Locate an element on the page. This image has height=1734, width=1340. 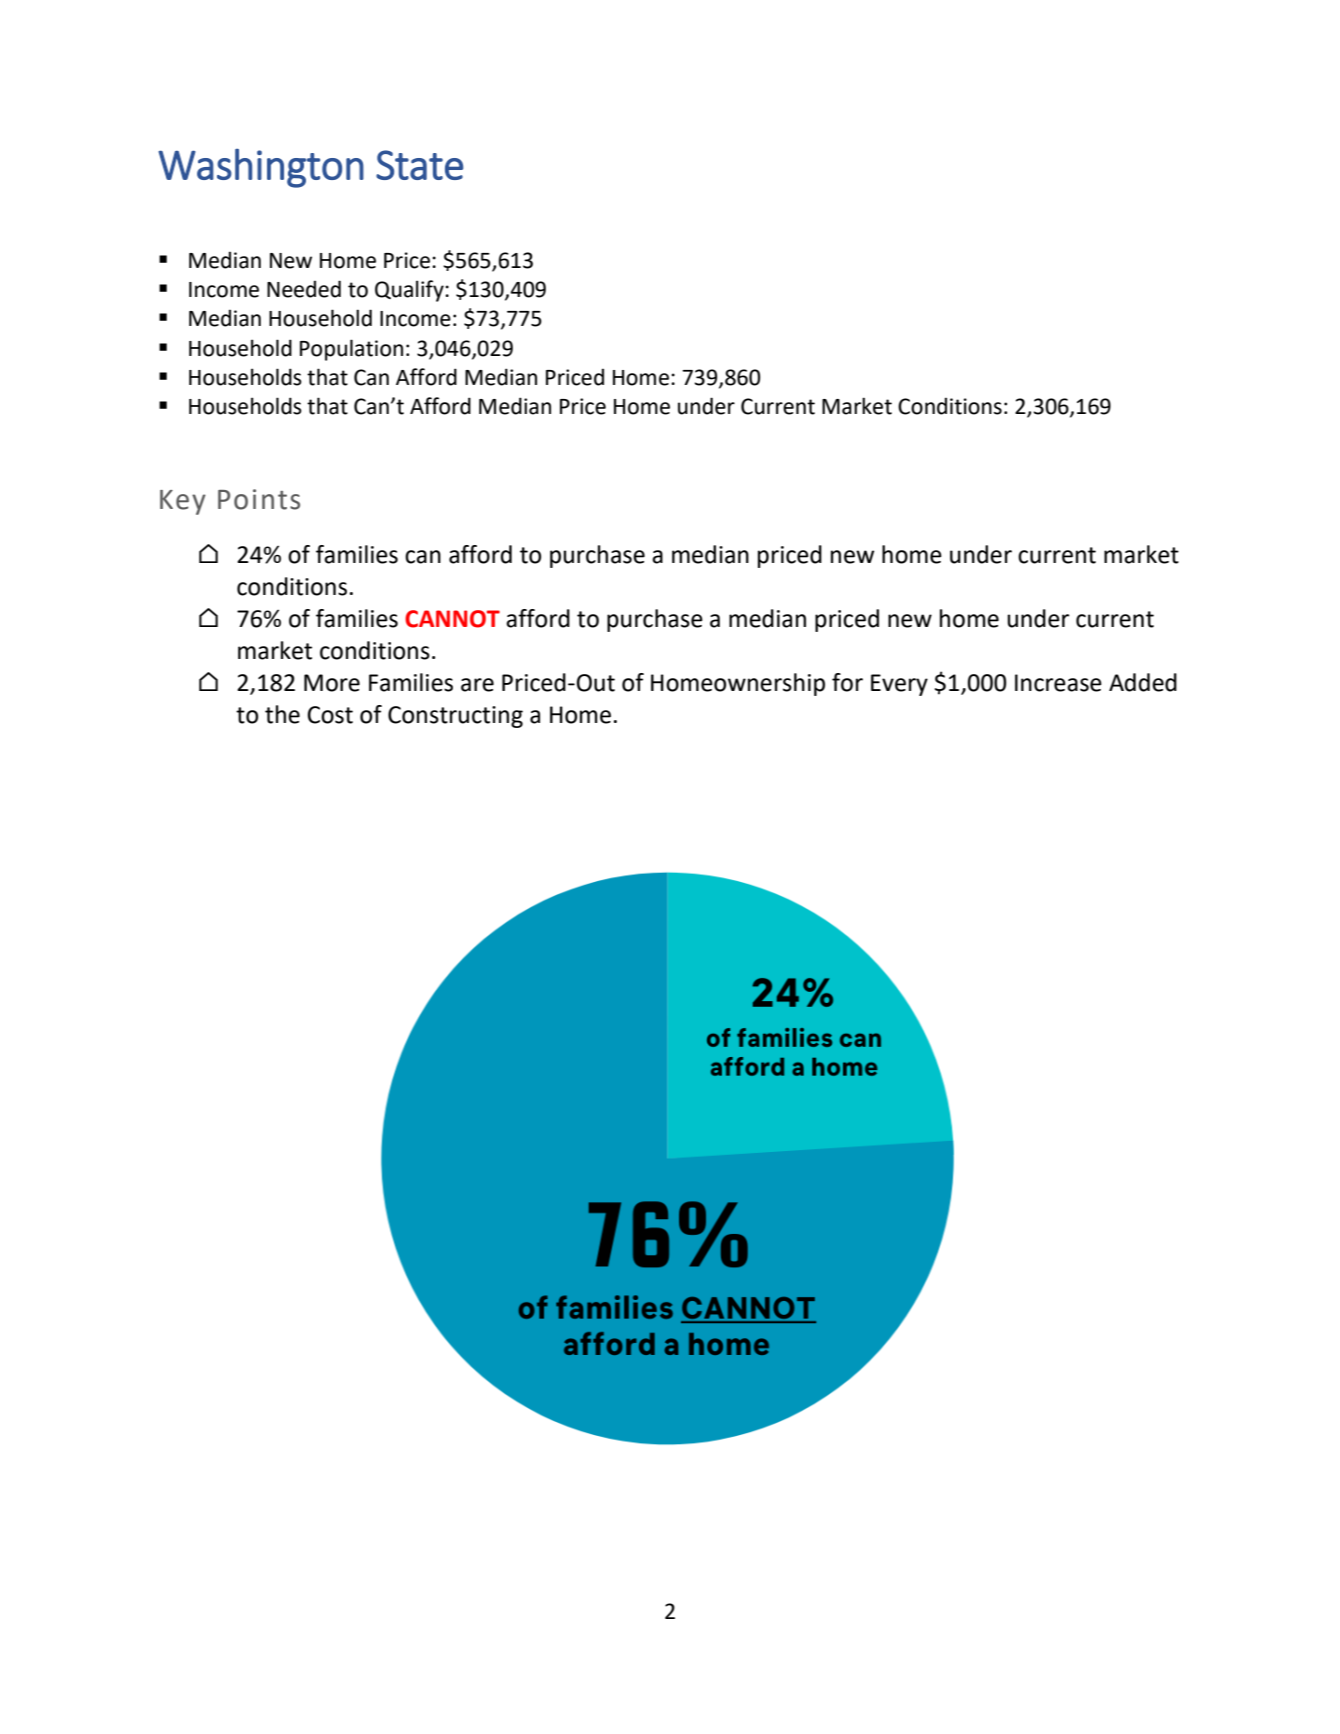
Cost is located at coordinates (330, 715).
